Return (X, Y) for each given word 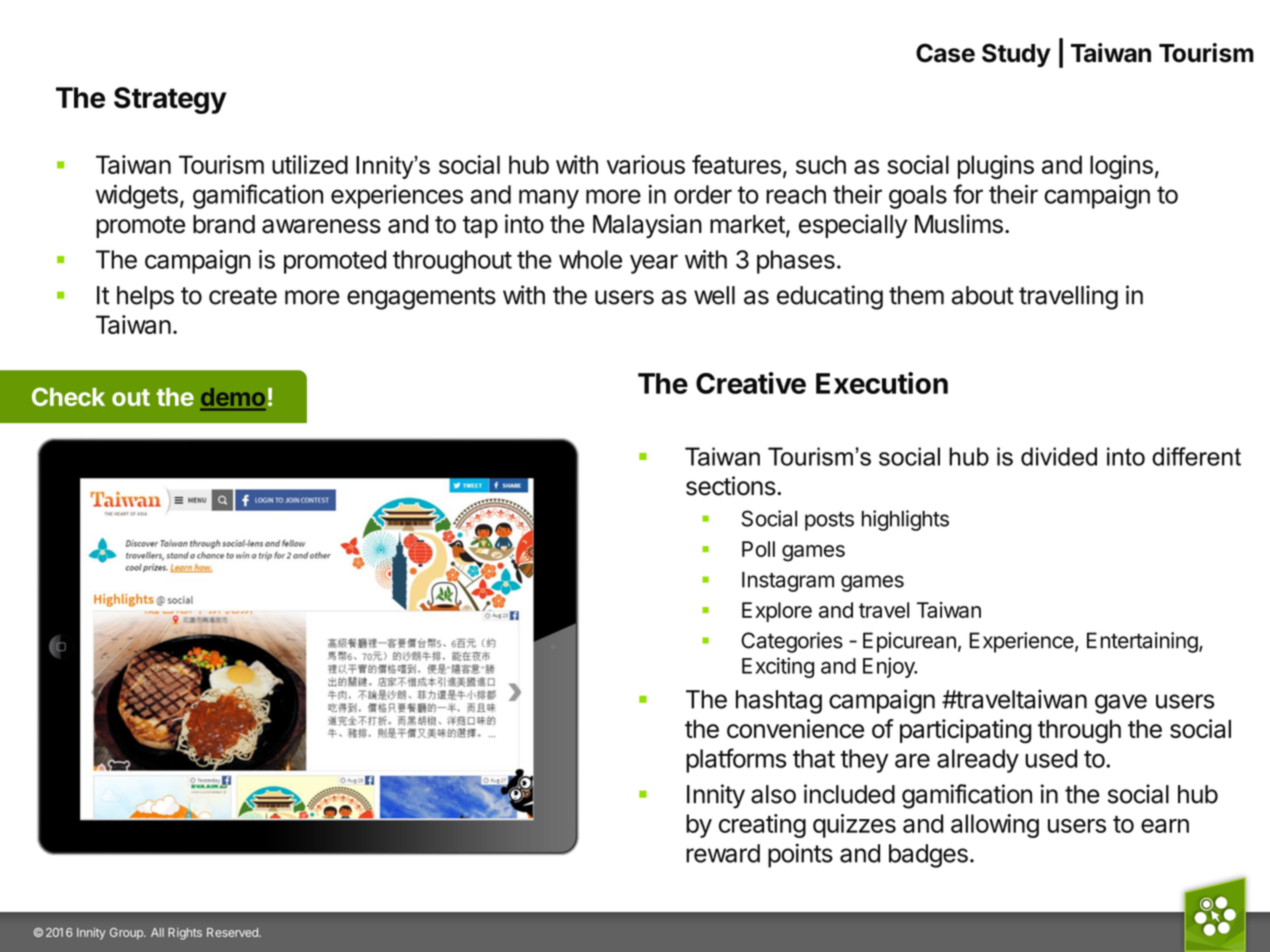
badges (928, 856)
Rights (185, 934)
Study (1016, 55)
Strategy (170, 100)
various (646, 164)
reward (723, 853)
